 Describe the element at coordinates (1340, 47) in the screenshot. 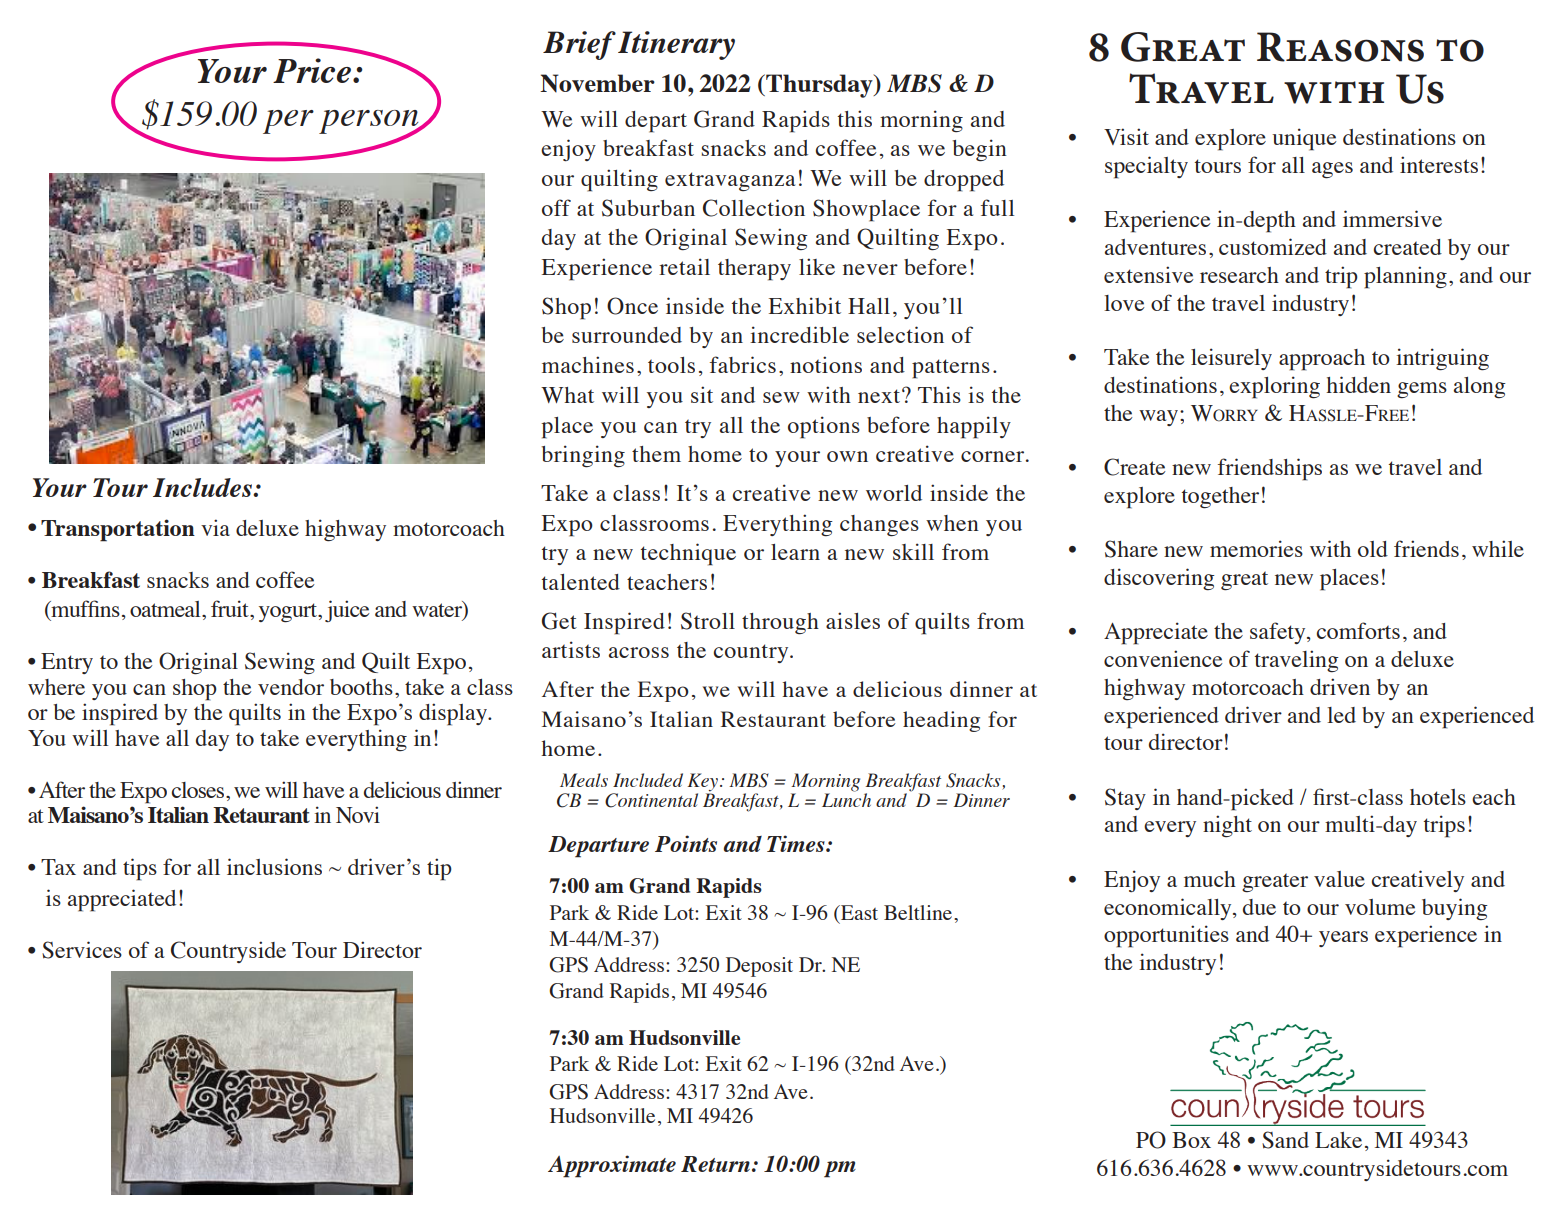

I see `Reasons` at that location.
